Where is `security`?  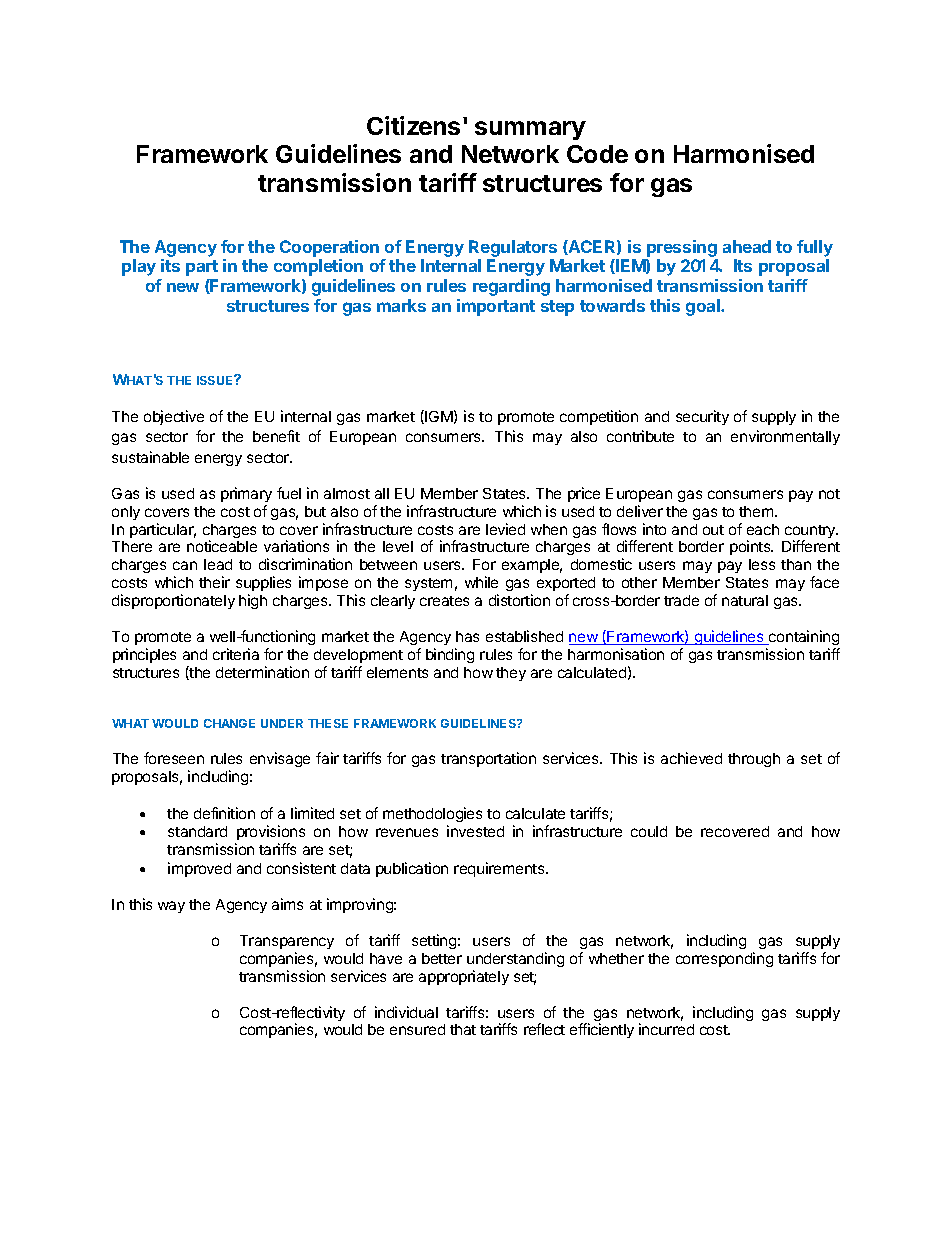
security is located at coordinates (702, 417).
